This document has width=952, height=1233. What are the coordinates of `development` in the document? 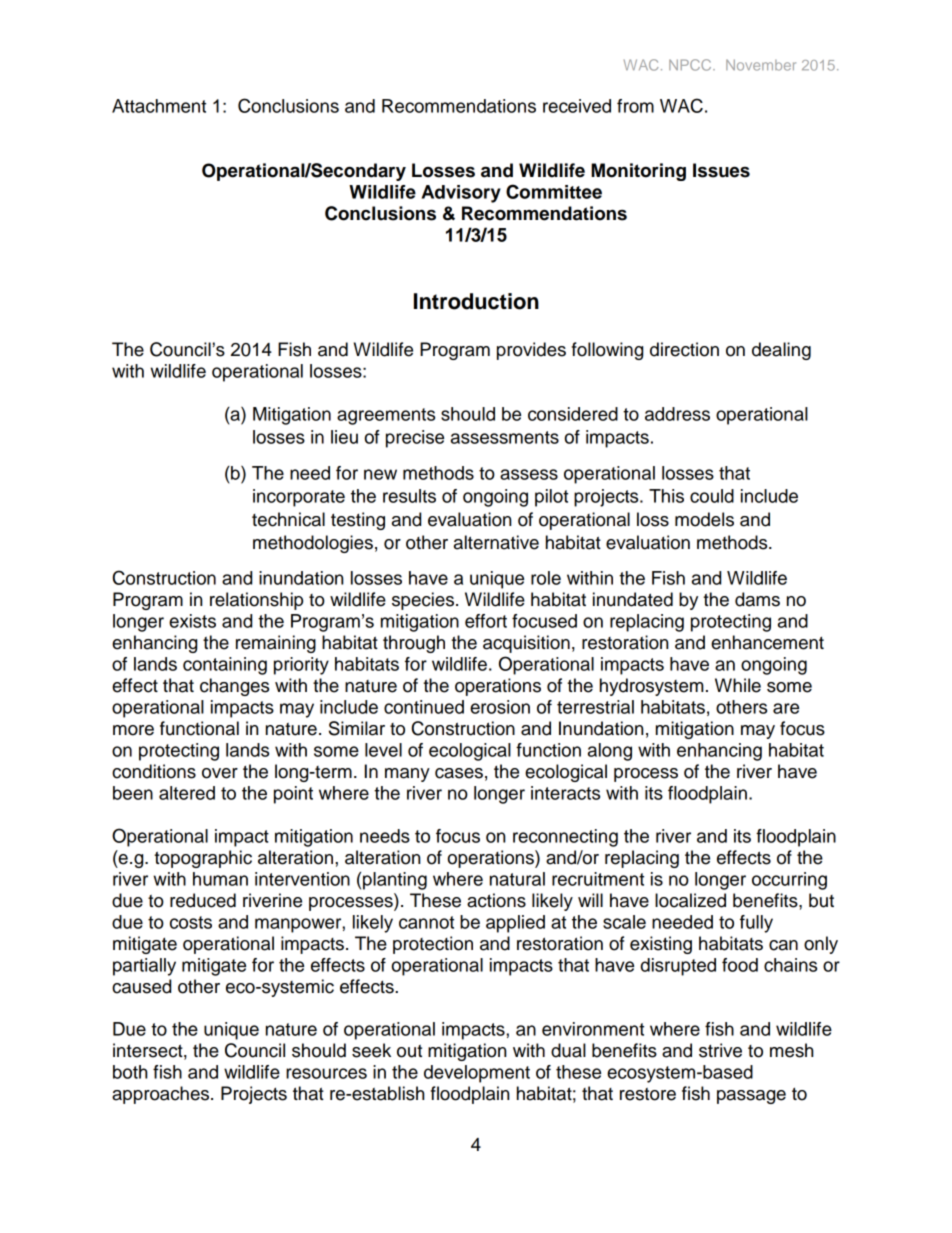 It's located at (477, 1074).
